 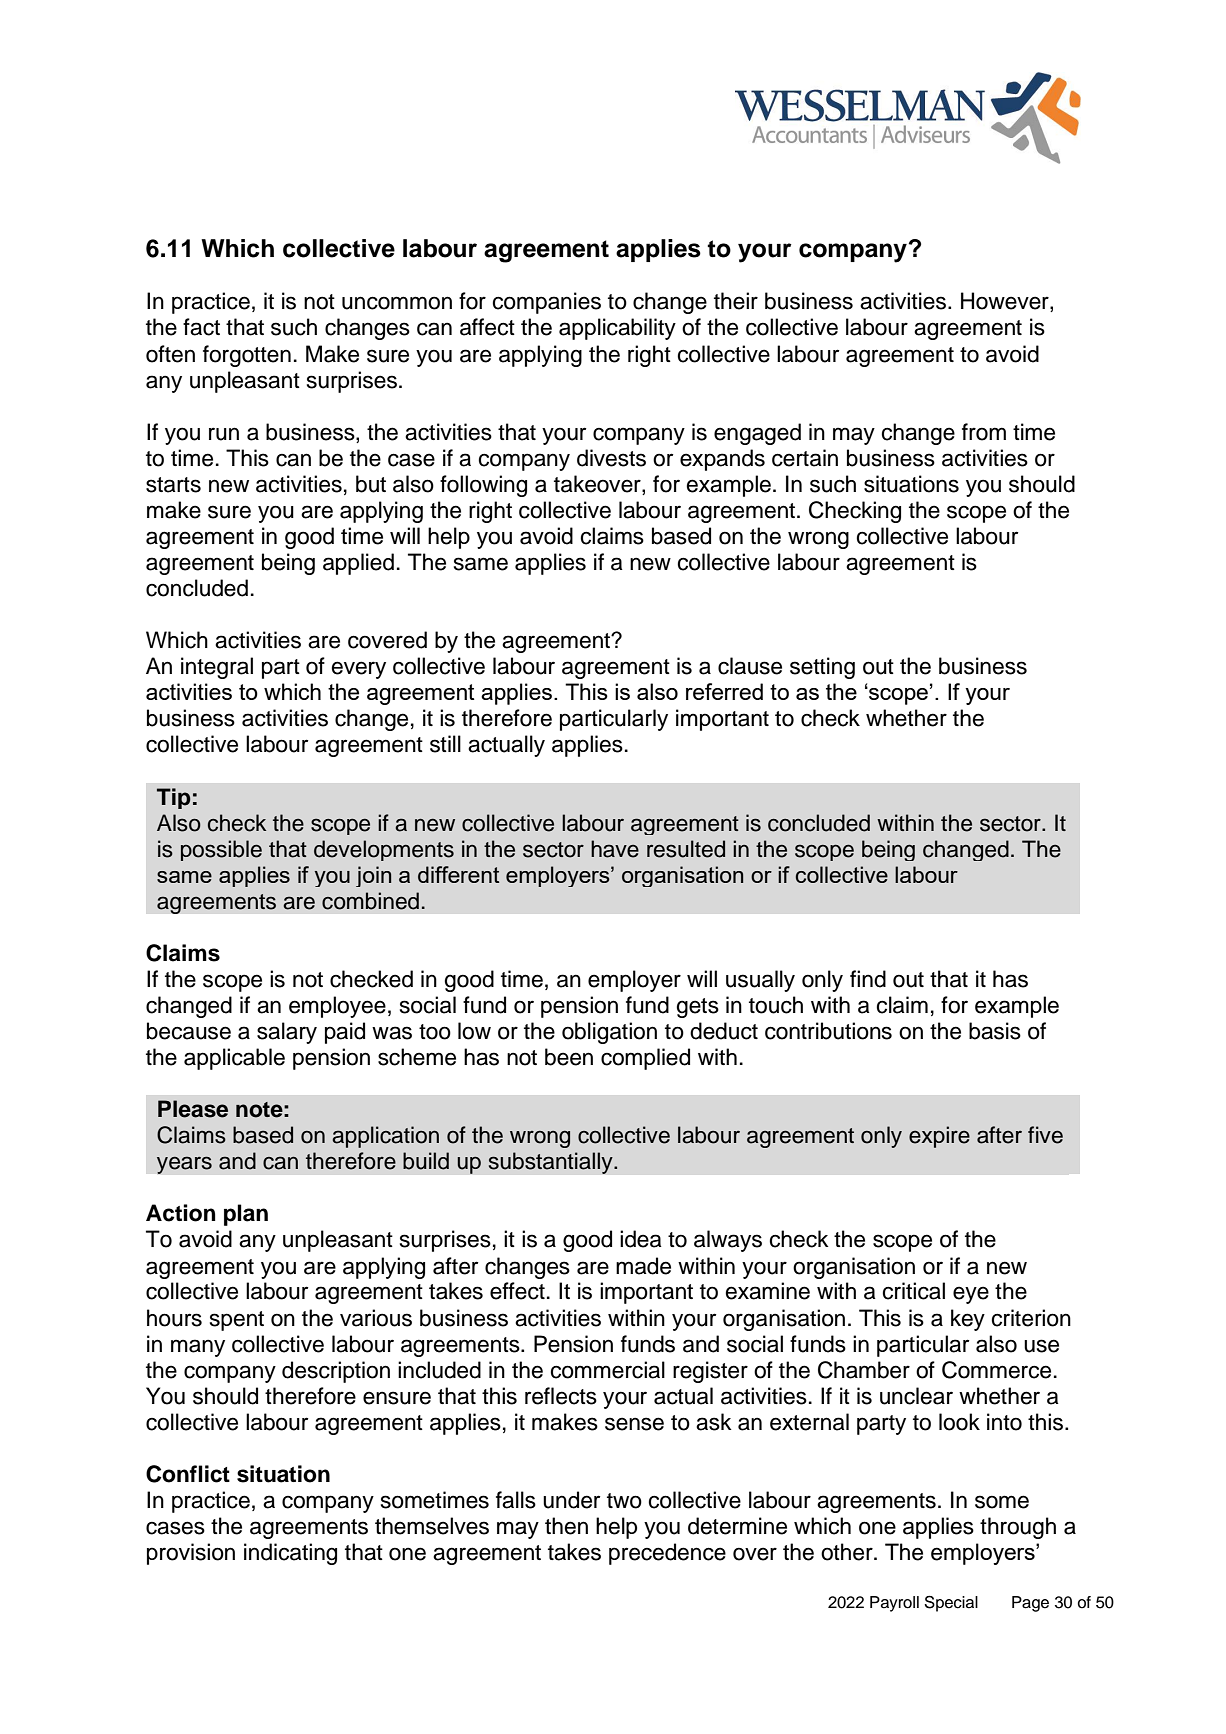 What do you see at coordinates (337, 1007) in the document?
I see `employee` at bounding box center [337, 1007].
